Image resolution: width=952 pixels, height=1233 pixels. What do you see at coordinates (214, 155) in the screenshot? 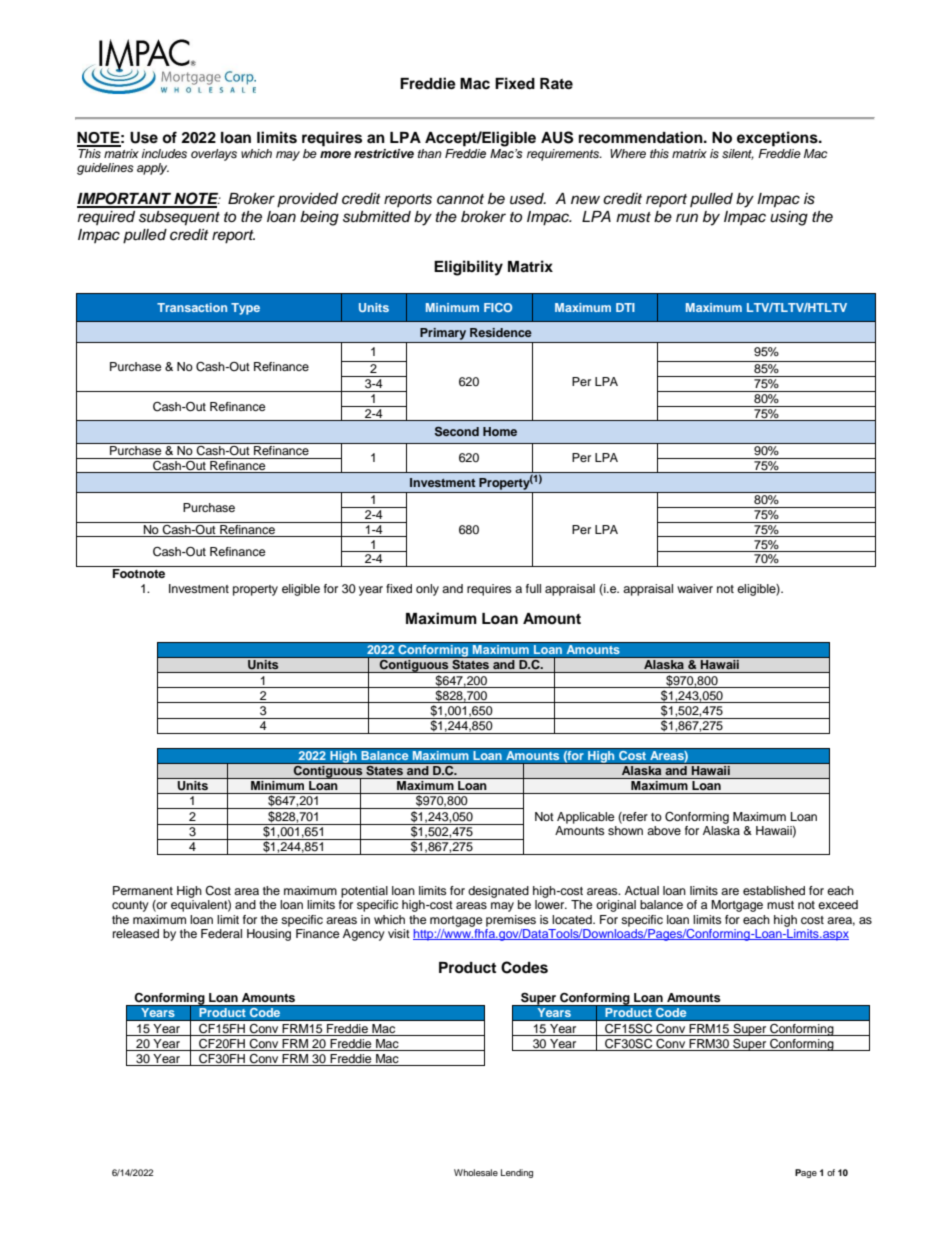
I see `overlays` at bounding box center [214, 155].
